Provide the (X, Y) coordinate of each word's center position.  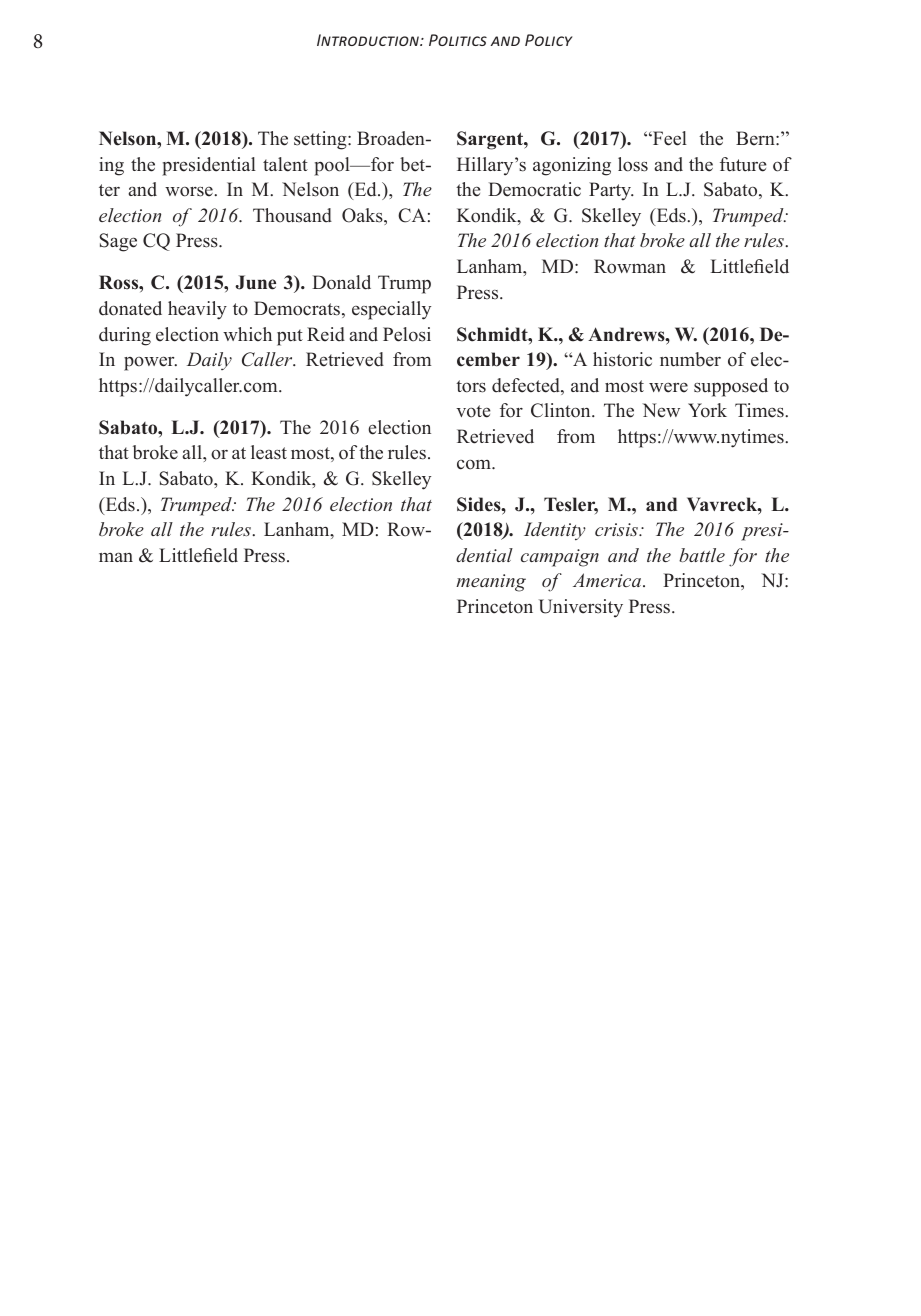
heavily (197, 310)
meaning (491, 583)
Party (611, 191)
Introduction (369, 40)
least (269, 452)
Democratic (534, 189)
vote (473, 411)
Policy (549, 40)
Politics (458, 40)
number (690, 359)
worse (190, 192)
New (661, 410)
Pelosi (407, 334)
